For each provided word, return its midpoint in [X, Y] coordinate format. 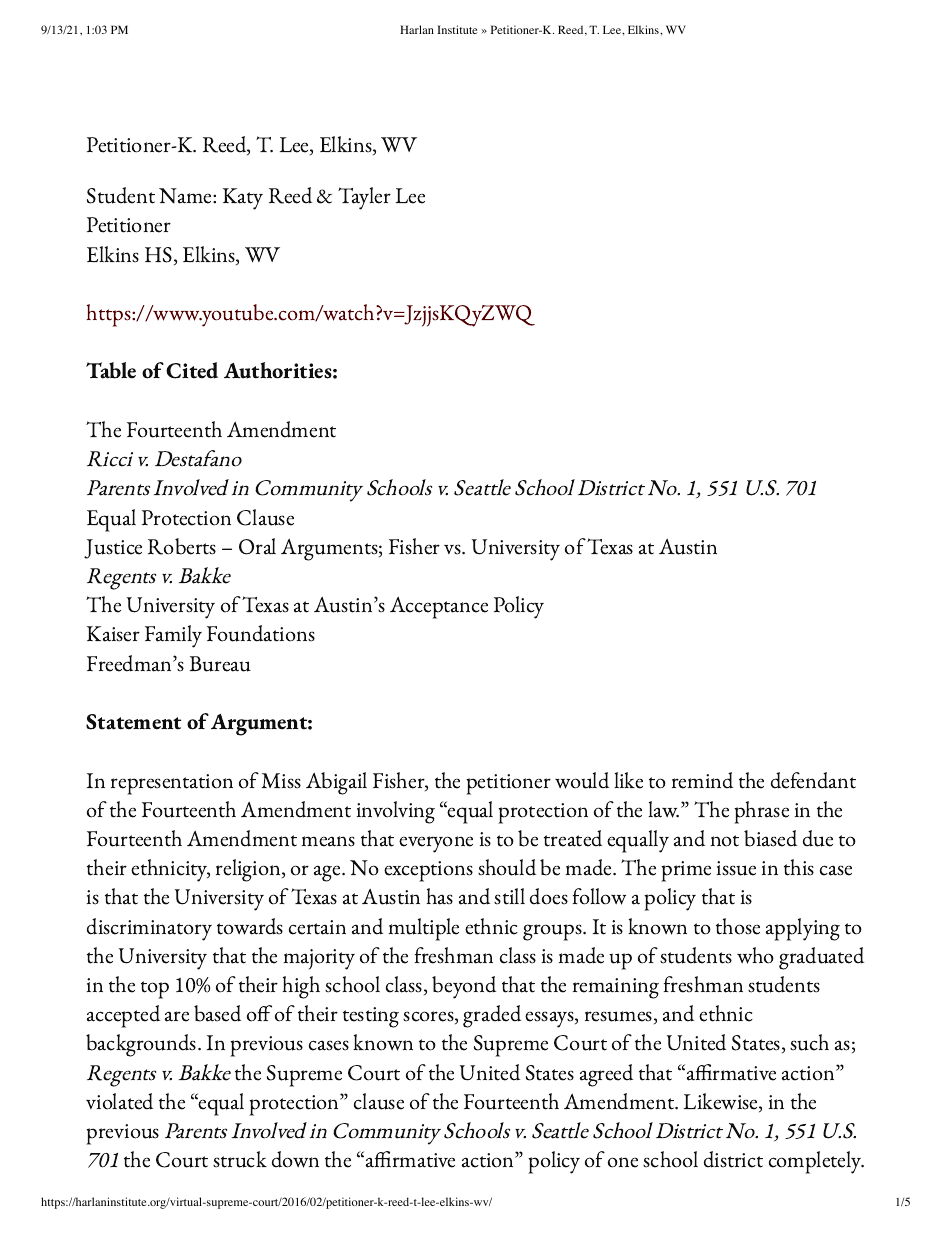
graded [492, 1016]
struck [240, 1159]
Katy [243, 199]
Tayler [364, 198]
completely [816, 1162]
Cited [192, 370]
